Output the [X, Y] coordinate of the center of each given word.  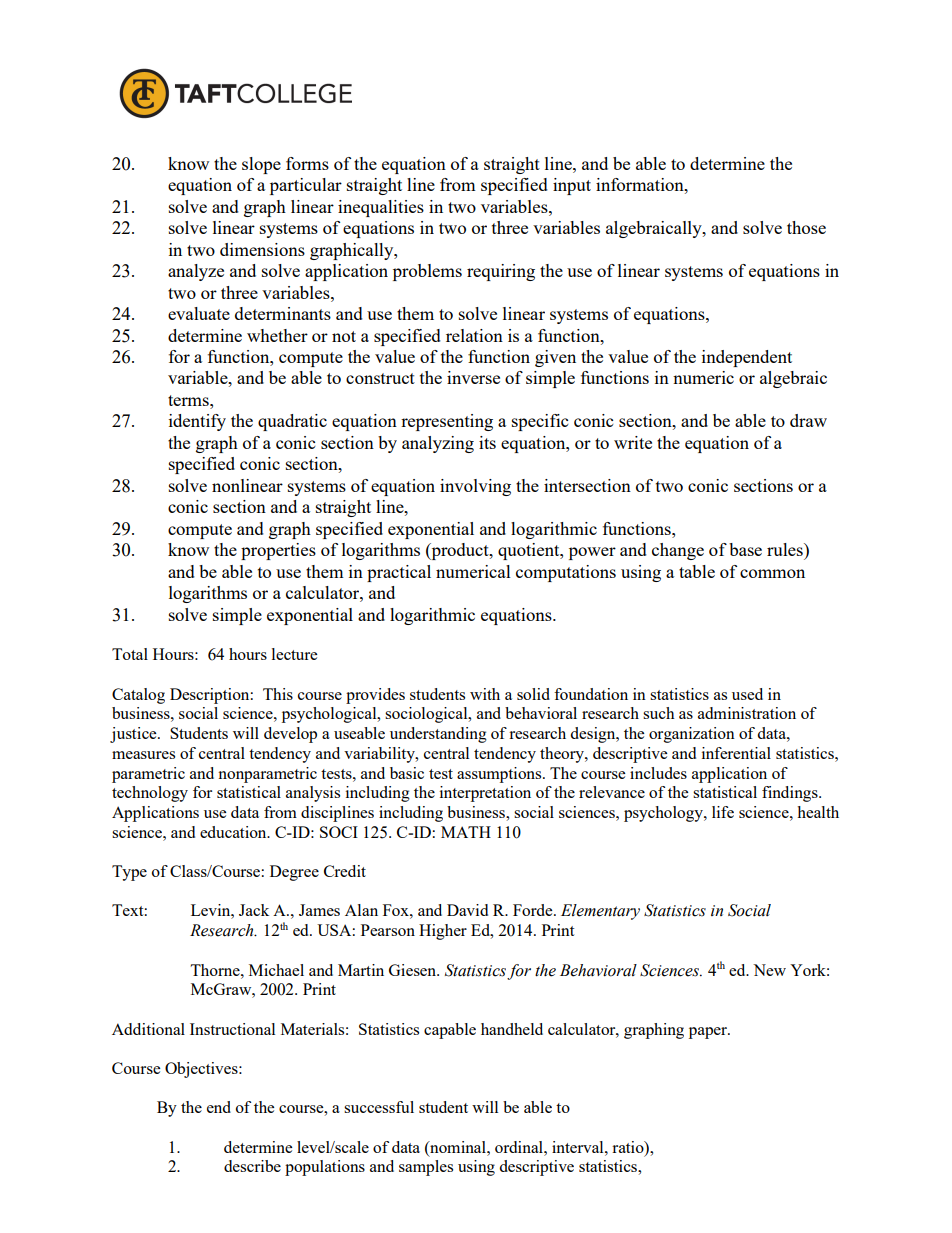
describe [252, 1166]
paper [709, 1033]
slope [261, 165]
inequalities [381, 208]
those [806, 227]
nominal [458, 1147]
